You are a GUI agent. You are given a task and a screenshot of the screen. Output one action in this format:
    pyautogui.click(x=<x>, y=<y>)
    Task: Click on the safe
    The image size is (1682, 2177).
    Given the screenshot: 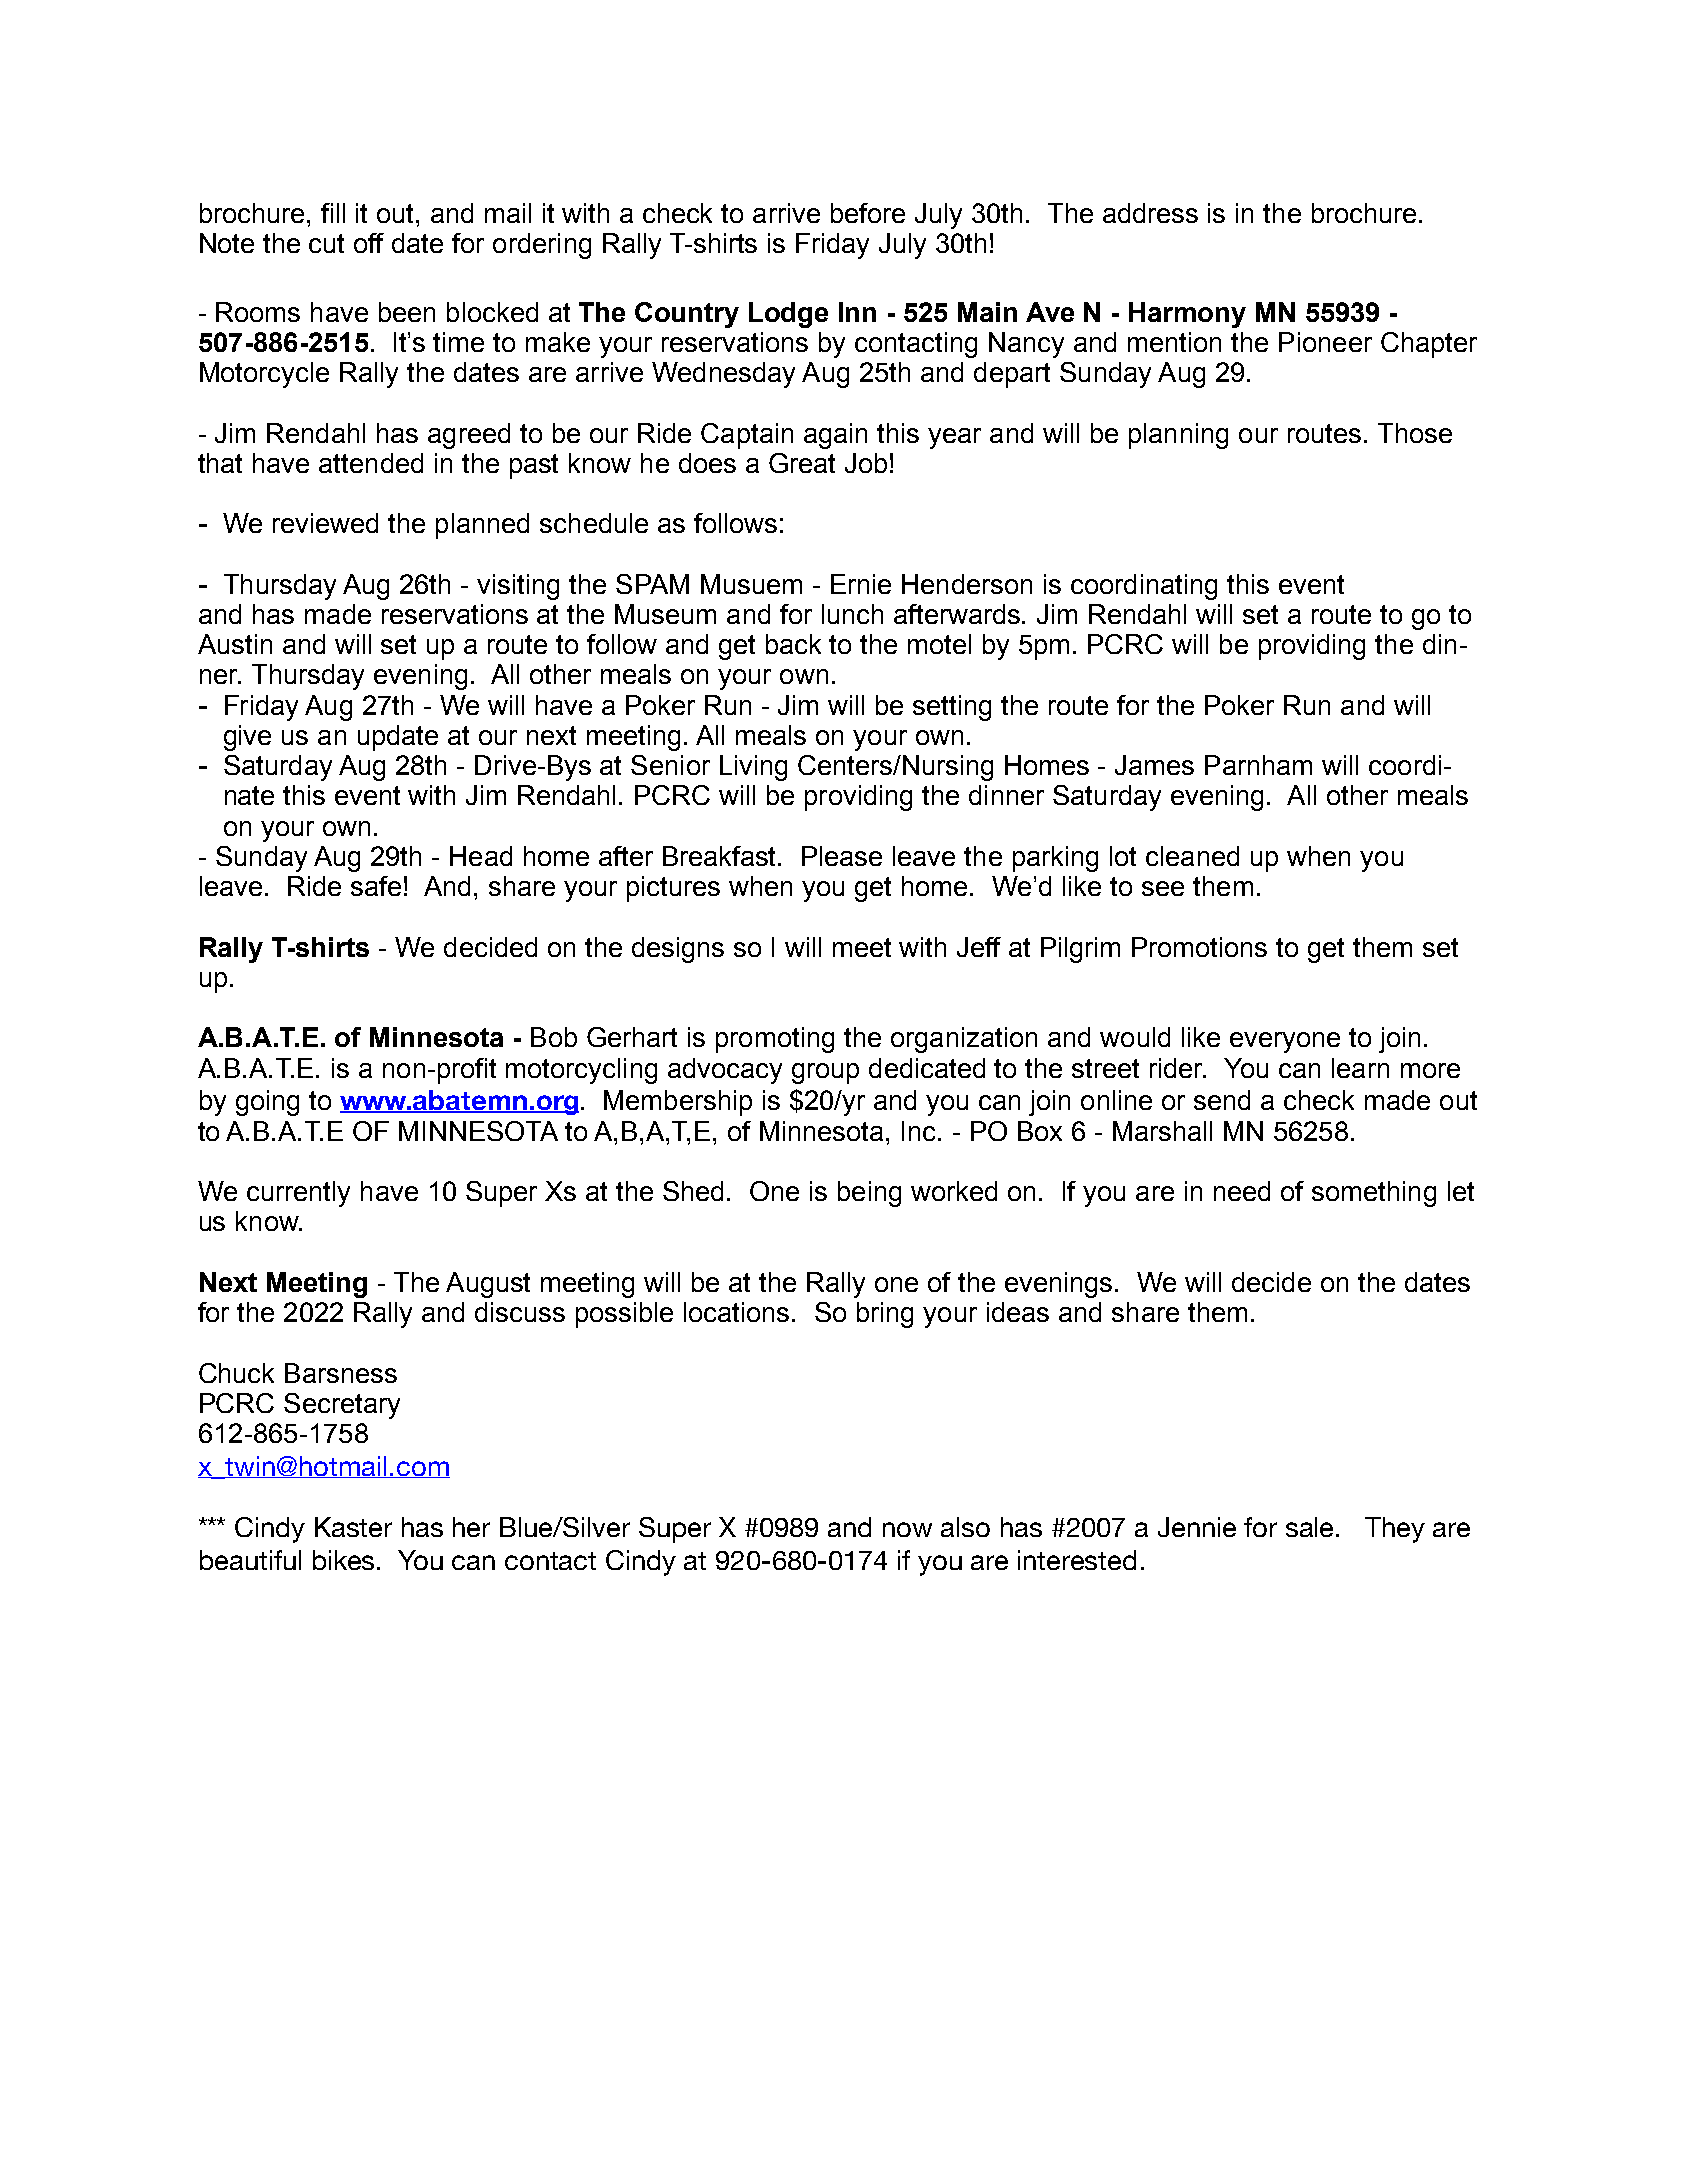 What is the action you would take?
    pyautogui.click(x=376, y=886)
